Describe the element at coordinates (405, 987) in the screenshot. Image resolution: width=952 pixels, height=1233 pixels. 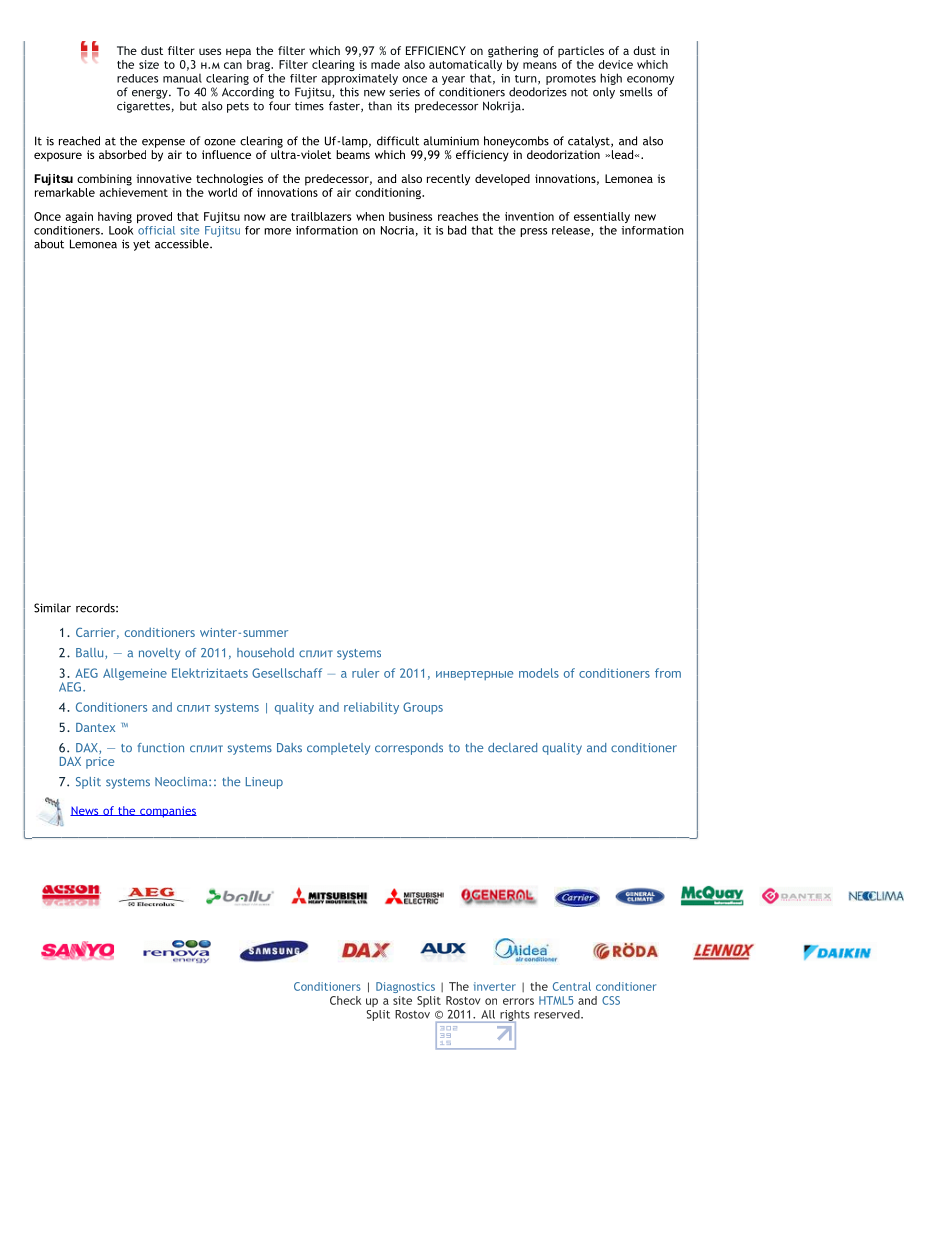
I see `Diagnostics` at that location.
